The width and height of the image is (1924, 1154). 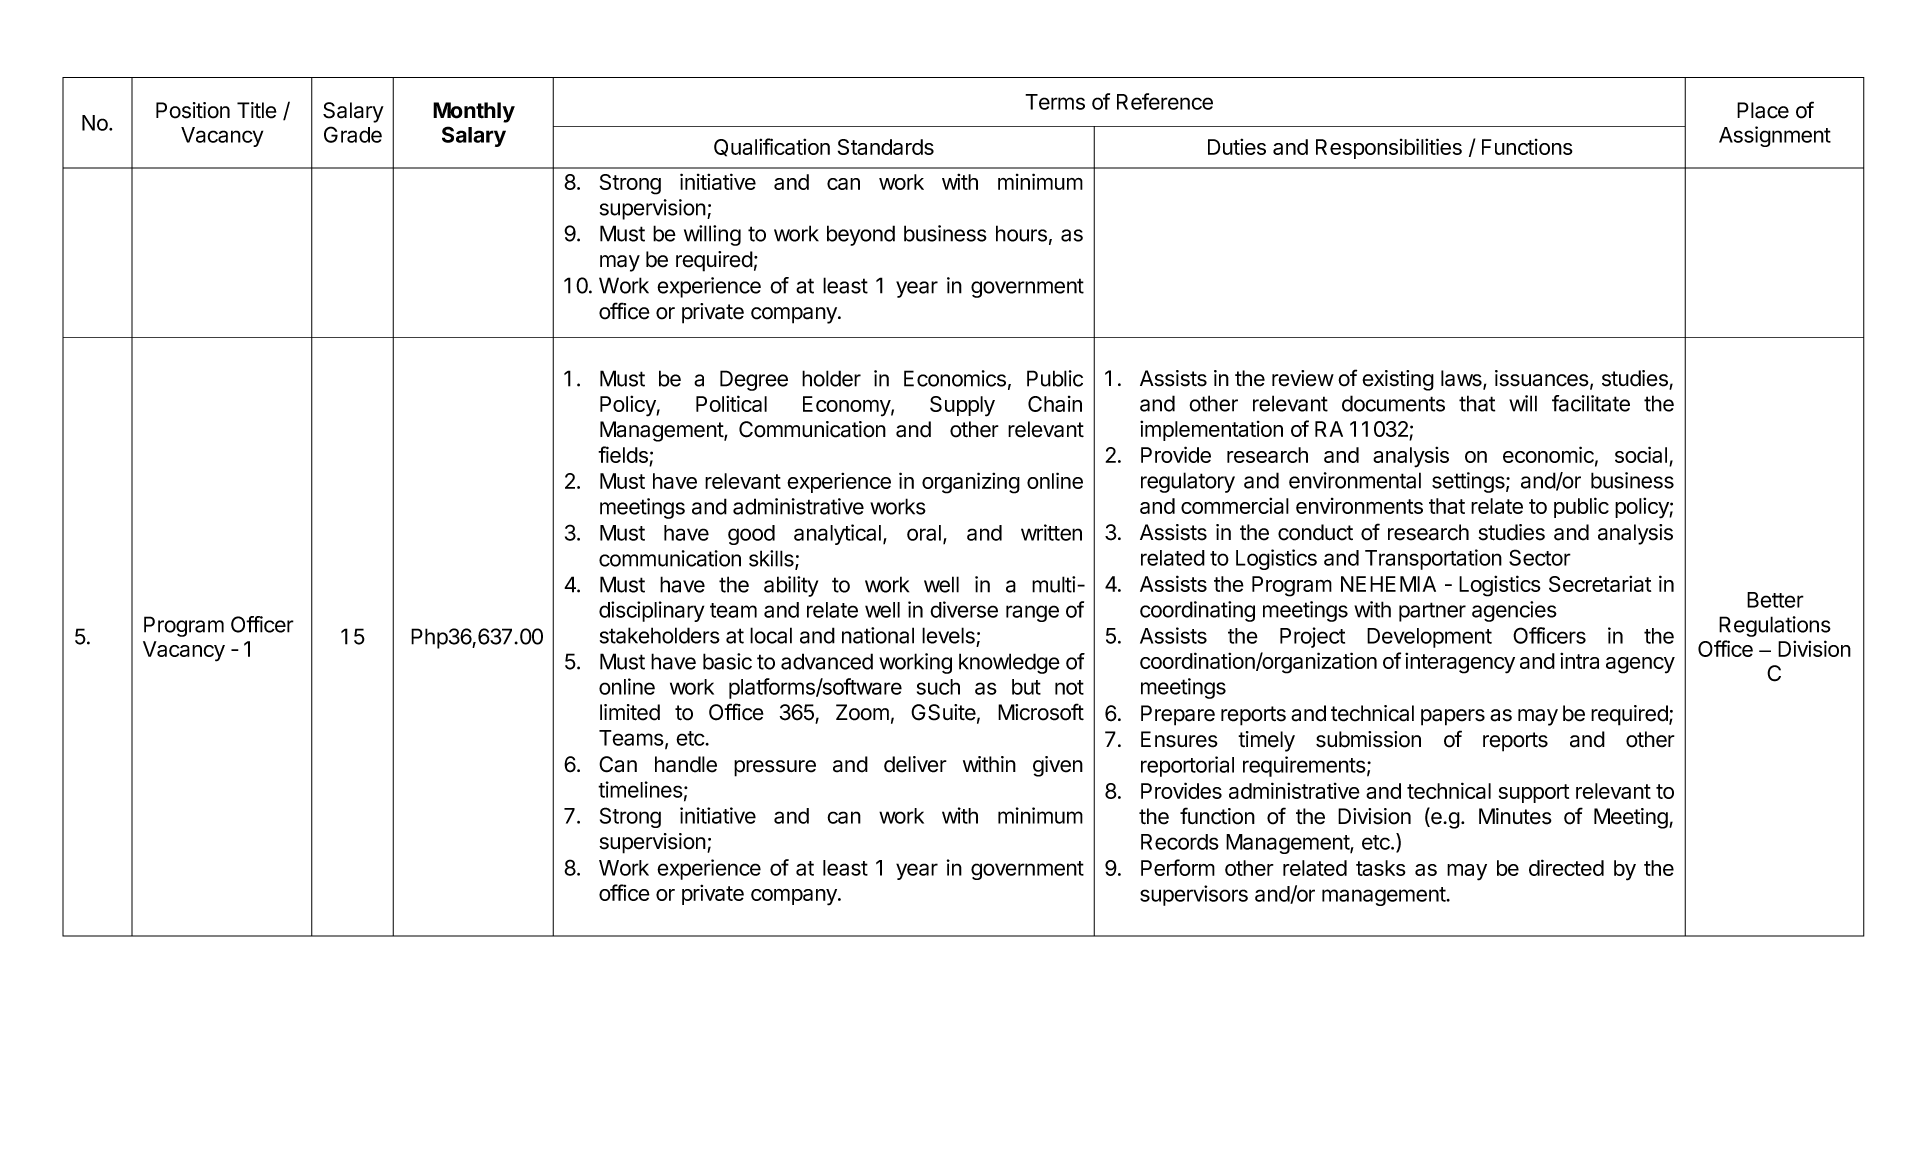 What do you see at coordinates (772, 559) in the image?
I see `skills` at bounding box center [772, 559].
